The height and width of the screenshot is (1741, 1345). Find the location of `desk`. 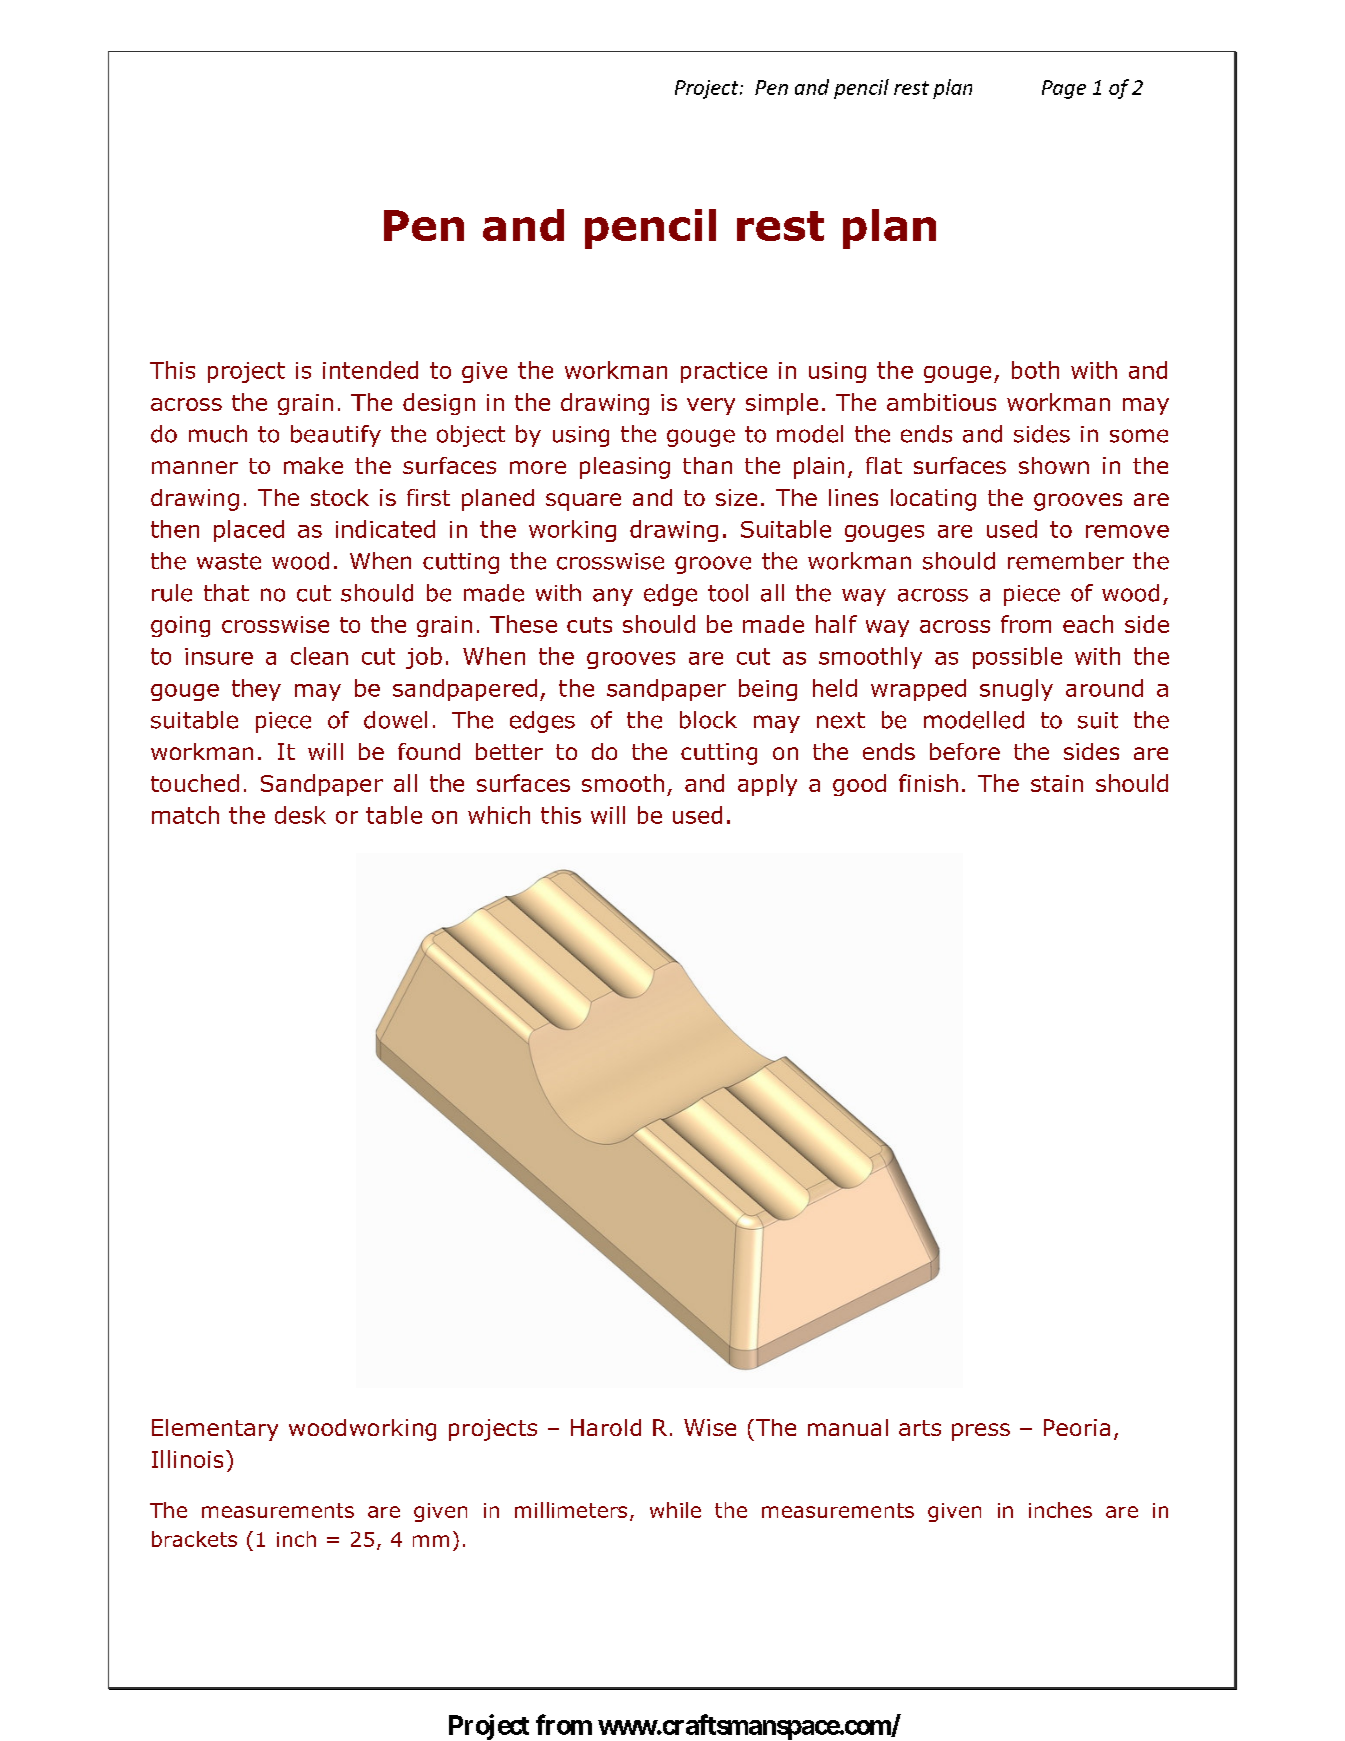

desk is located at coordinates (300, 815).
